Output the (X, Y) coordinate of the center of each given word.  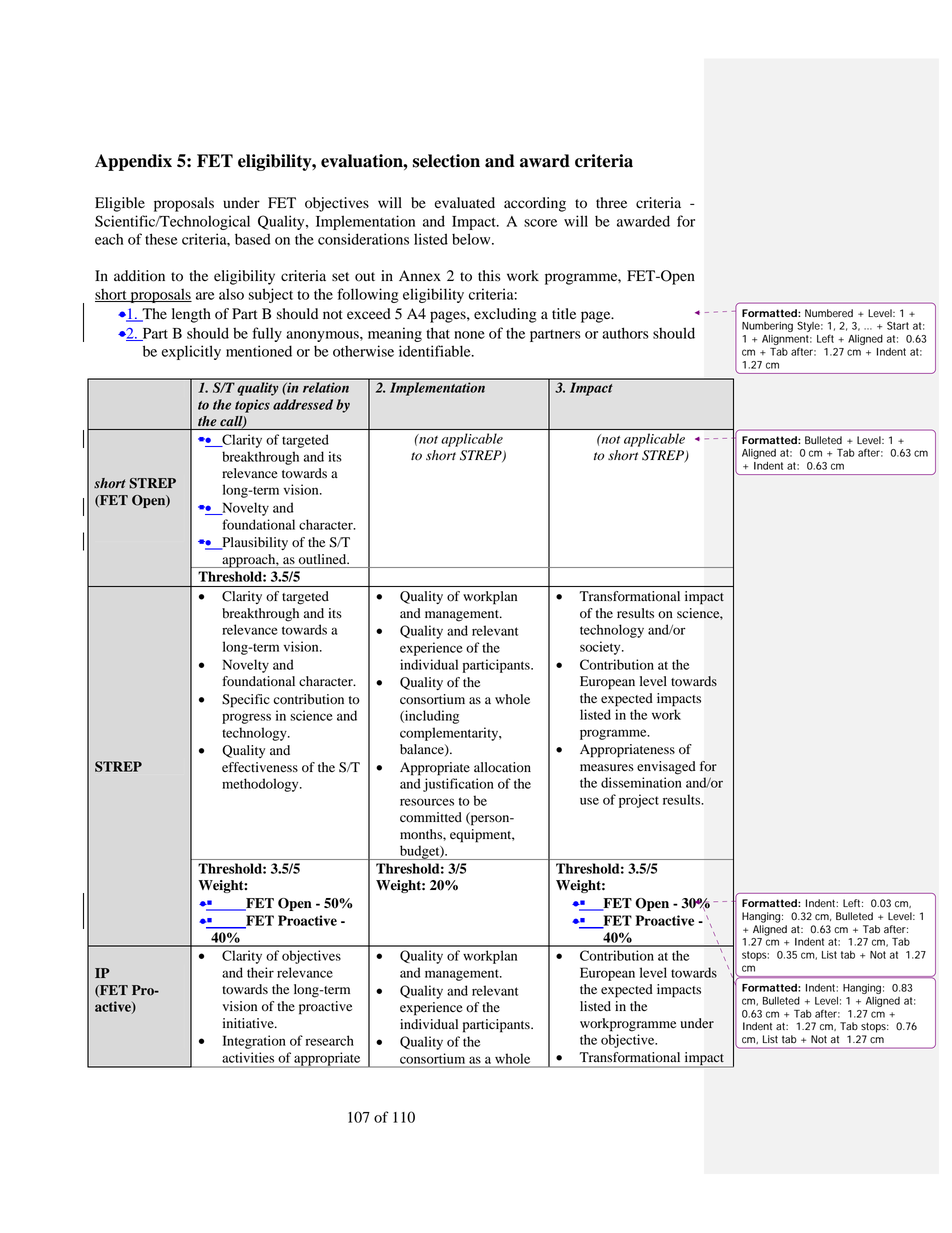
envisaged (666, 768)
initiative (249, 1023)
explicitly (191, 352)
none (469, 335)
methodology (261, 785)
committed (431, 817)
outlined (324, 559)
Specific (246, 701)
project (639, 801)
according (535, 204)
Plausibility (254, 543)
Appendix (133, 162)
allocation (502, 767)
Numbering (767, 327)
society (601, 648)
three (611, 202)
